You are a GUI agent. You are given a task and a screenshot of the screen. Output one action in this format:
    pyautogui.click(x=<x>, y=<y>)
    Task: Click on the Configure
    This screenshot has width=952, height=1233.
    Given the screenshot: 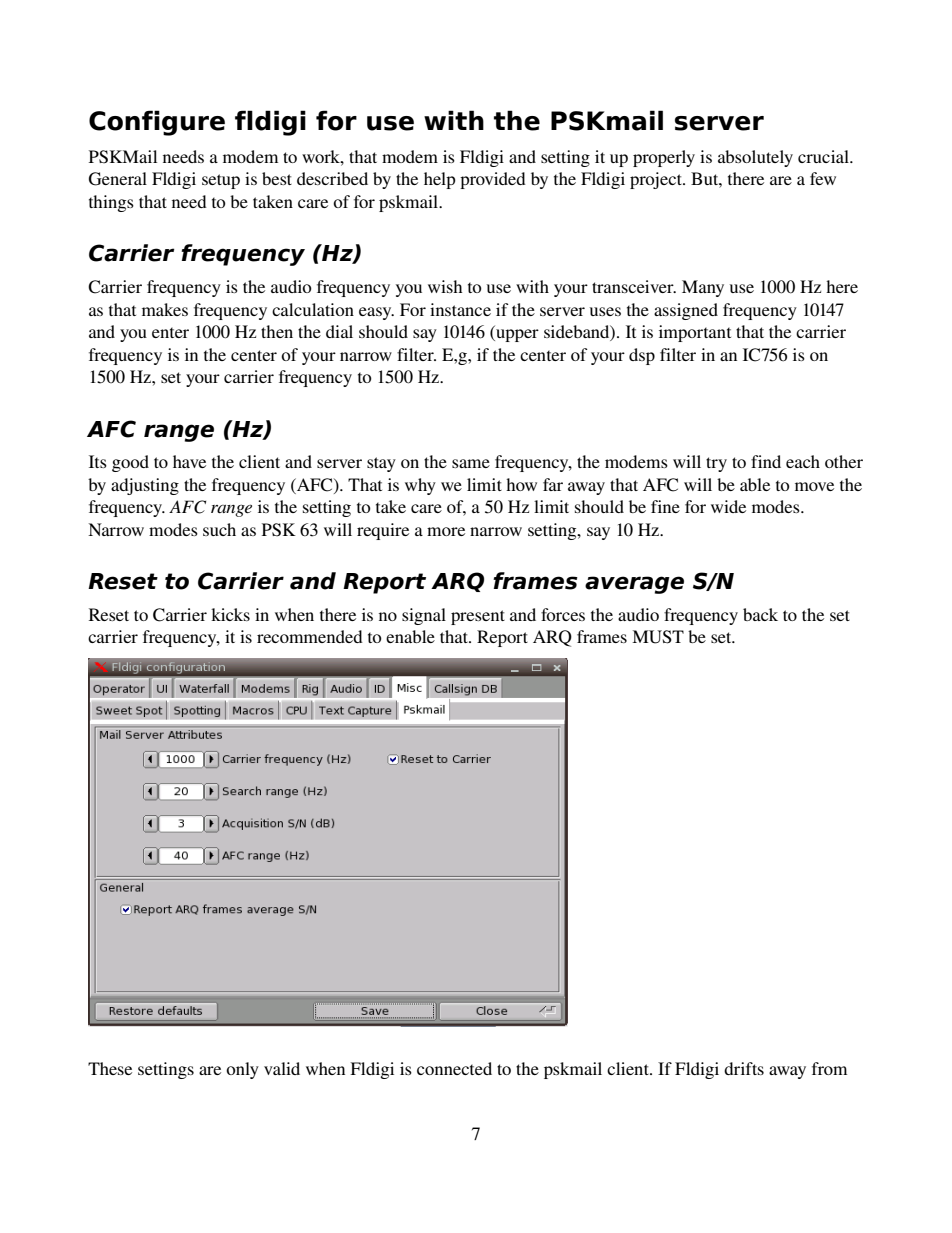 What is the action you would take?
    pyautogui.click(x=157, y=123)
